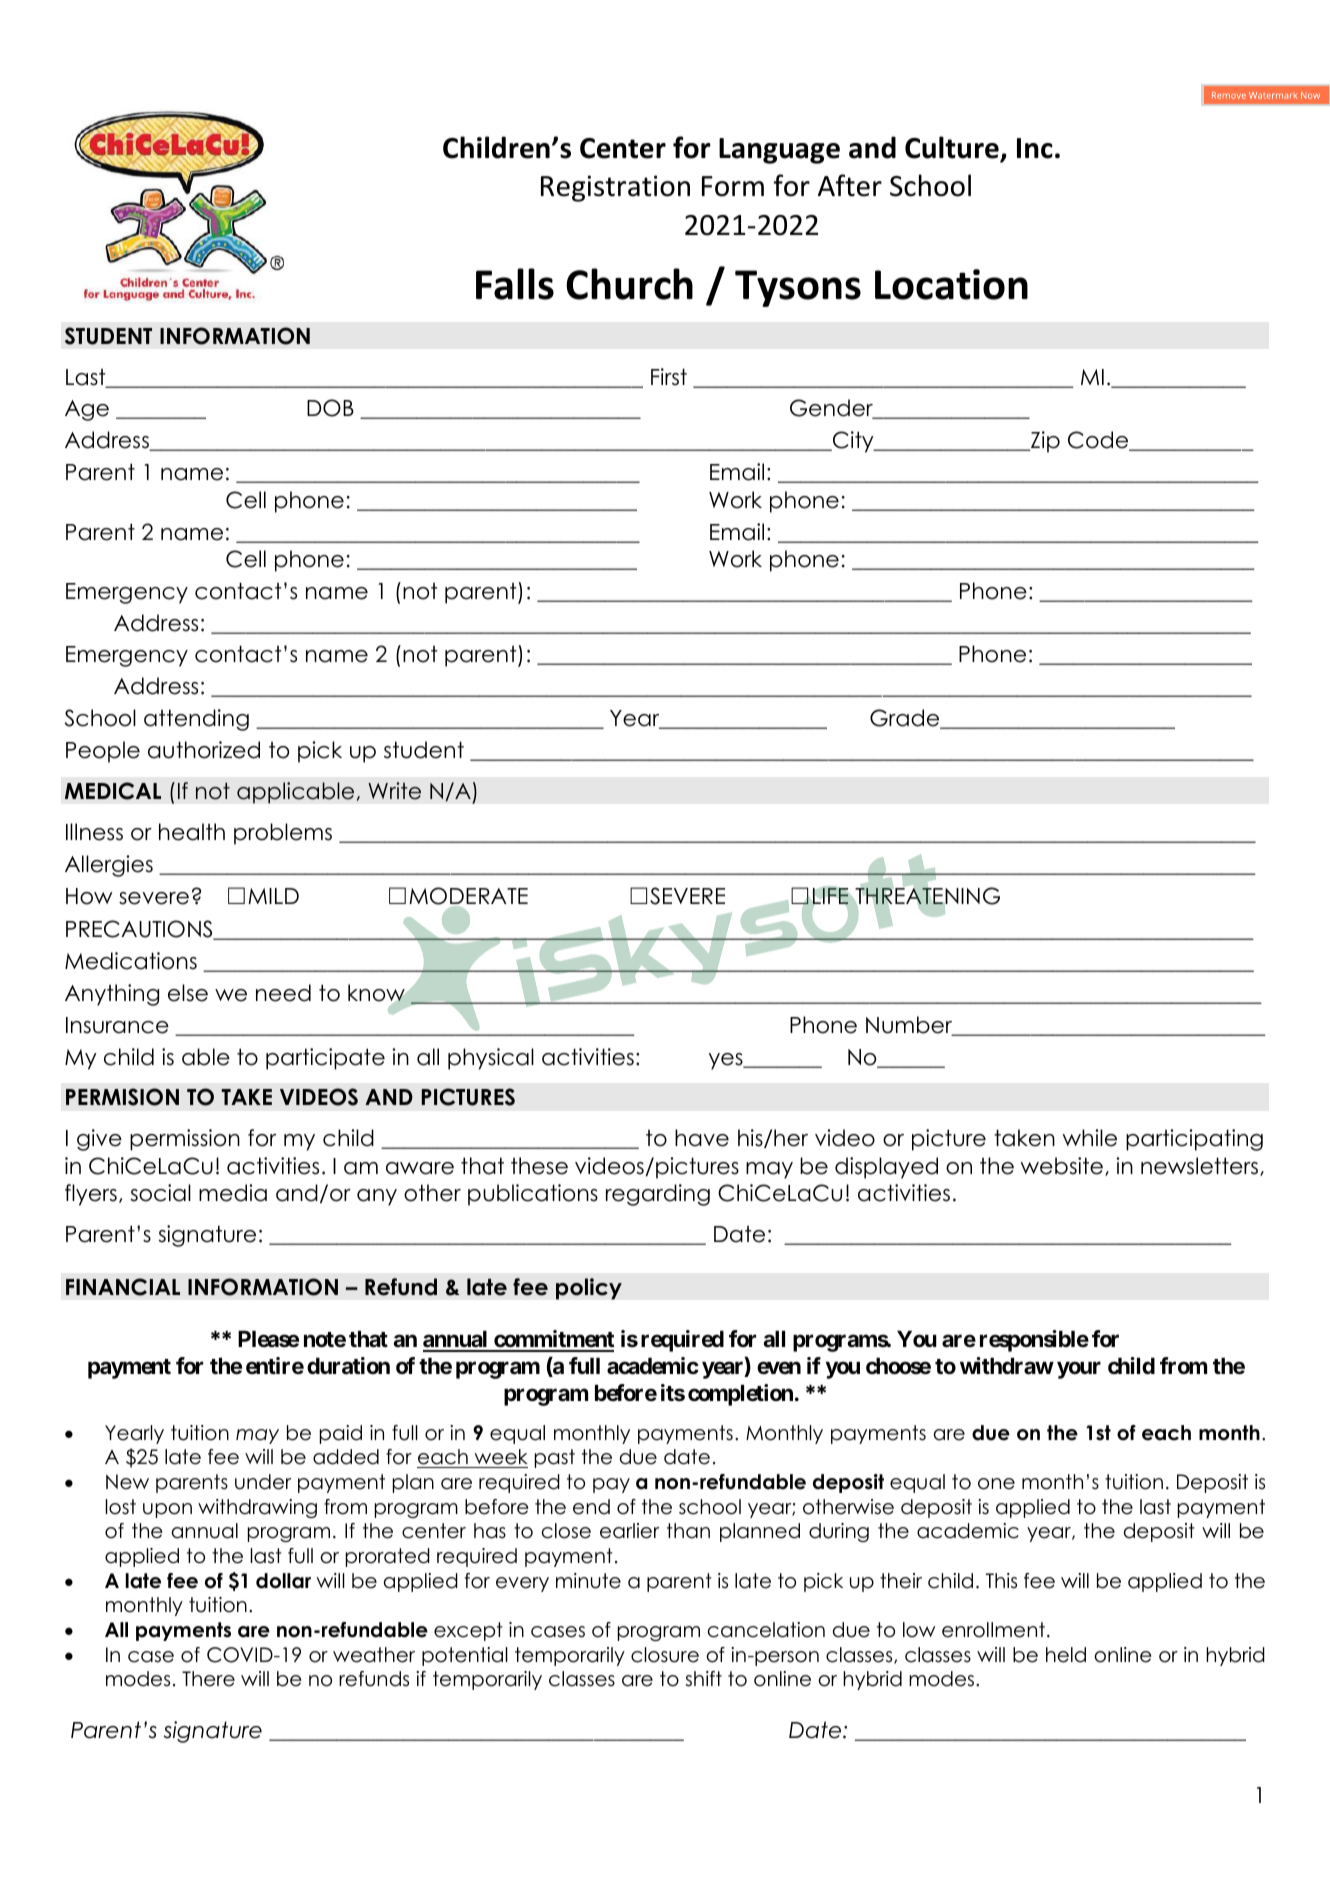  What do you see at coordinates (1062, 1166) in the screenshot?
I see `website` at bounding box center [1062, 1166].
